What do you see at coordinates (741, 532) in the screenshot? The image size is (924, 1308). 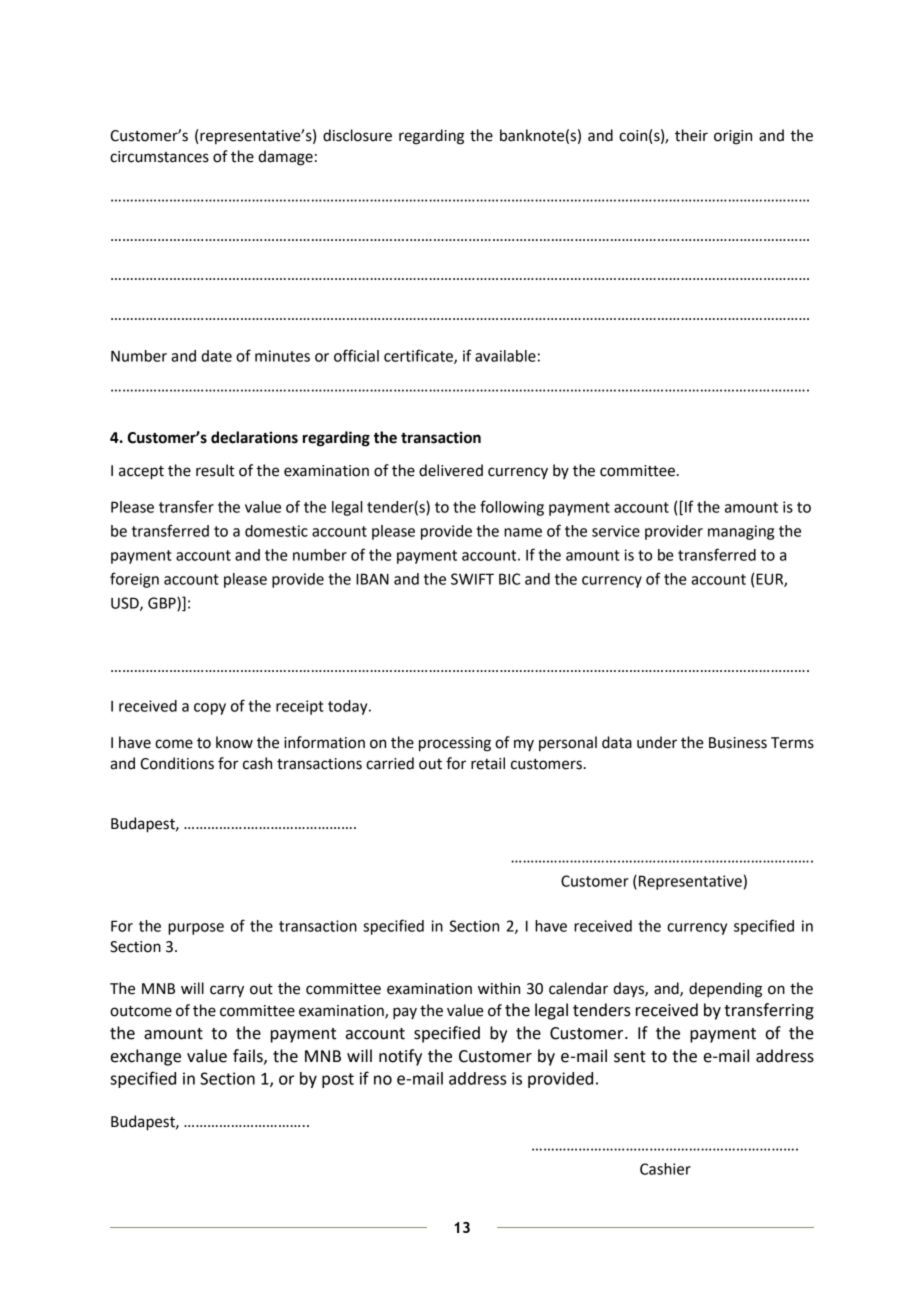 I see `managing` at bounding box center [741, 532].
